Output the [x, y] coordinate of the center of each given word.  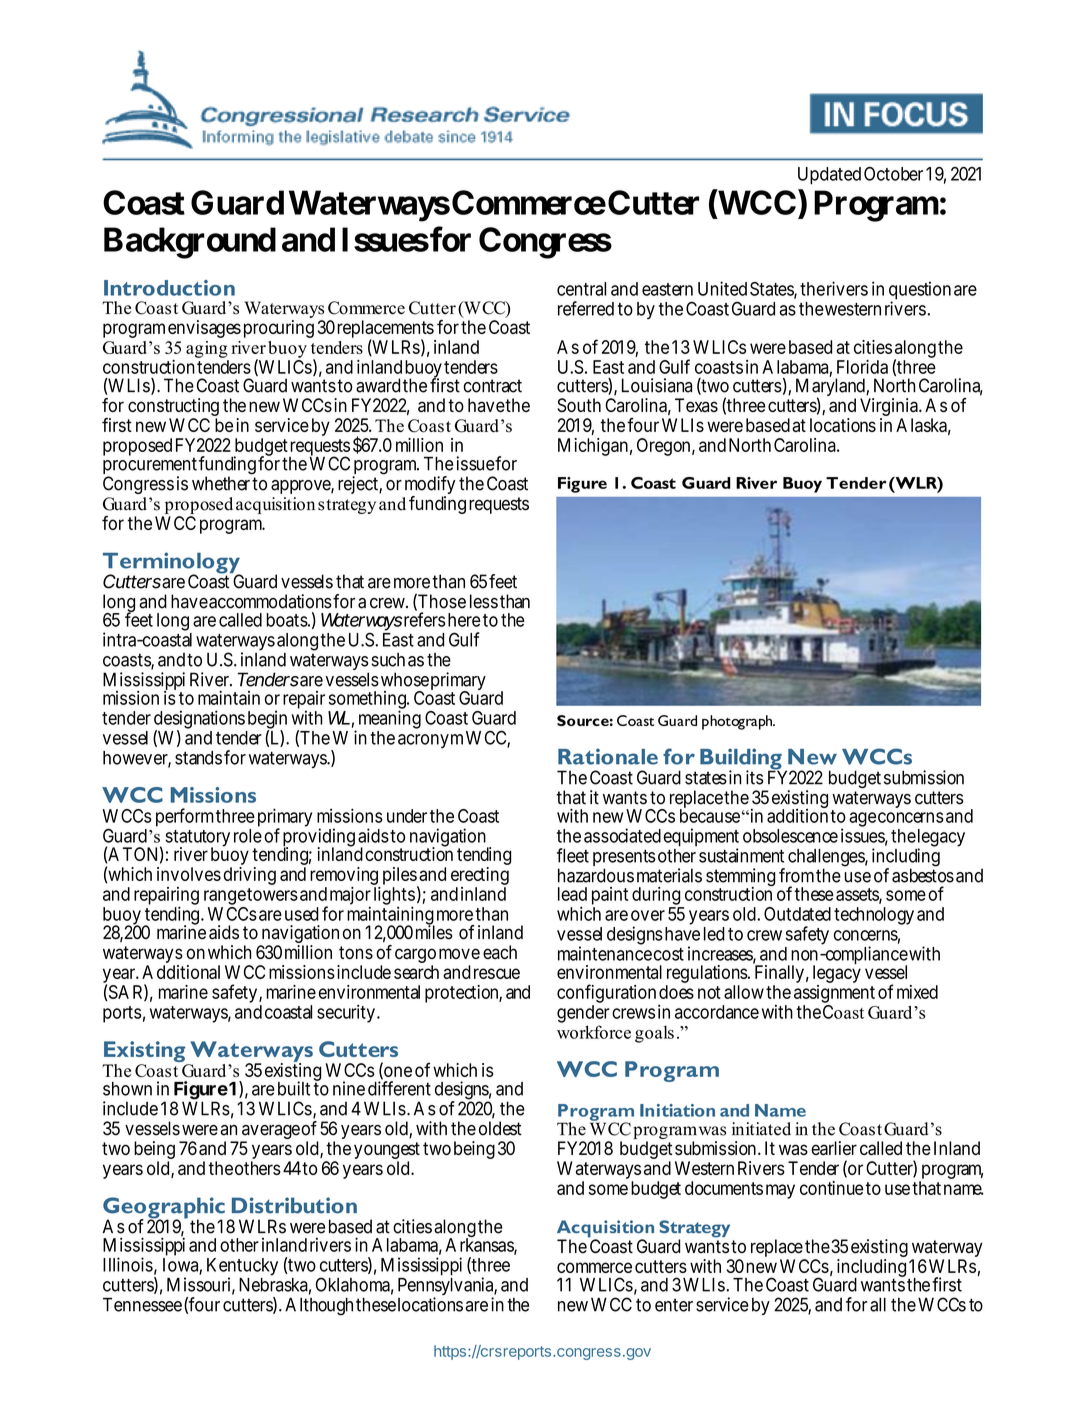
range [225, 897]
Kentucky [242, 1268]
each [500, 952]
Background [190, 243]
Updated [829, 176]
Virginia [890, 407]
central [581, 289]
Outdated [797, 914]
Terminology [172, 564]
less [484, 601]
